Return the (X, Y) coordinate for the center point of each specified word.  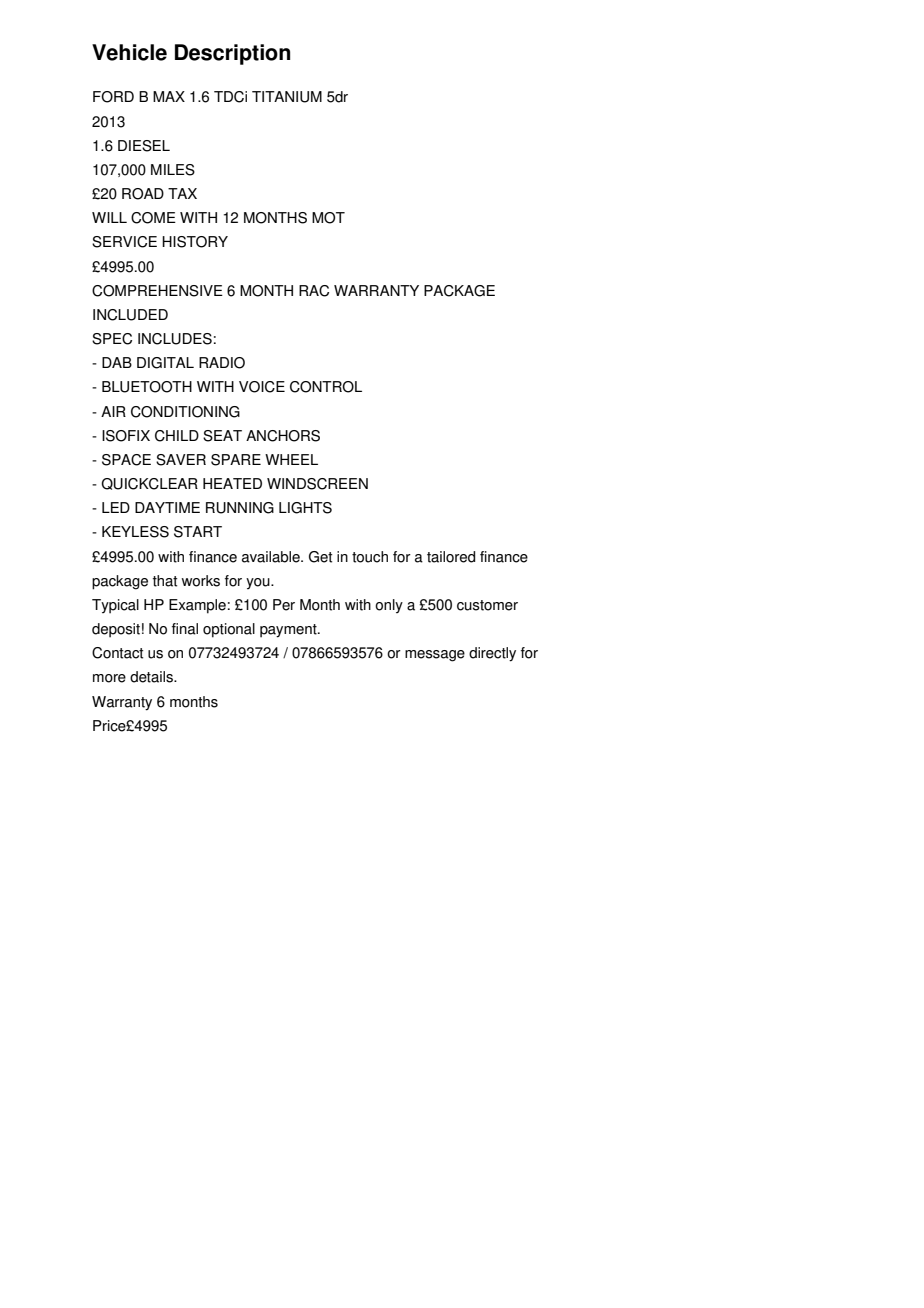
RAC (314, 291)
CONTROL (326, 387)
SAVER (181, 460)
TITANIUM (287, 97)
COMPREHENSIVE (157, 291)
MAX (169, 96)
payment (289, 631)
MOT (328, 218)
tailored (451, 557)
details (152, 677)
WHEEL (291, 459)
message (435, 656)
